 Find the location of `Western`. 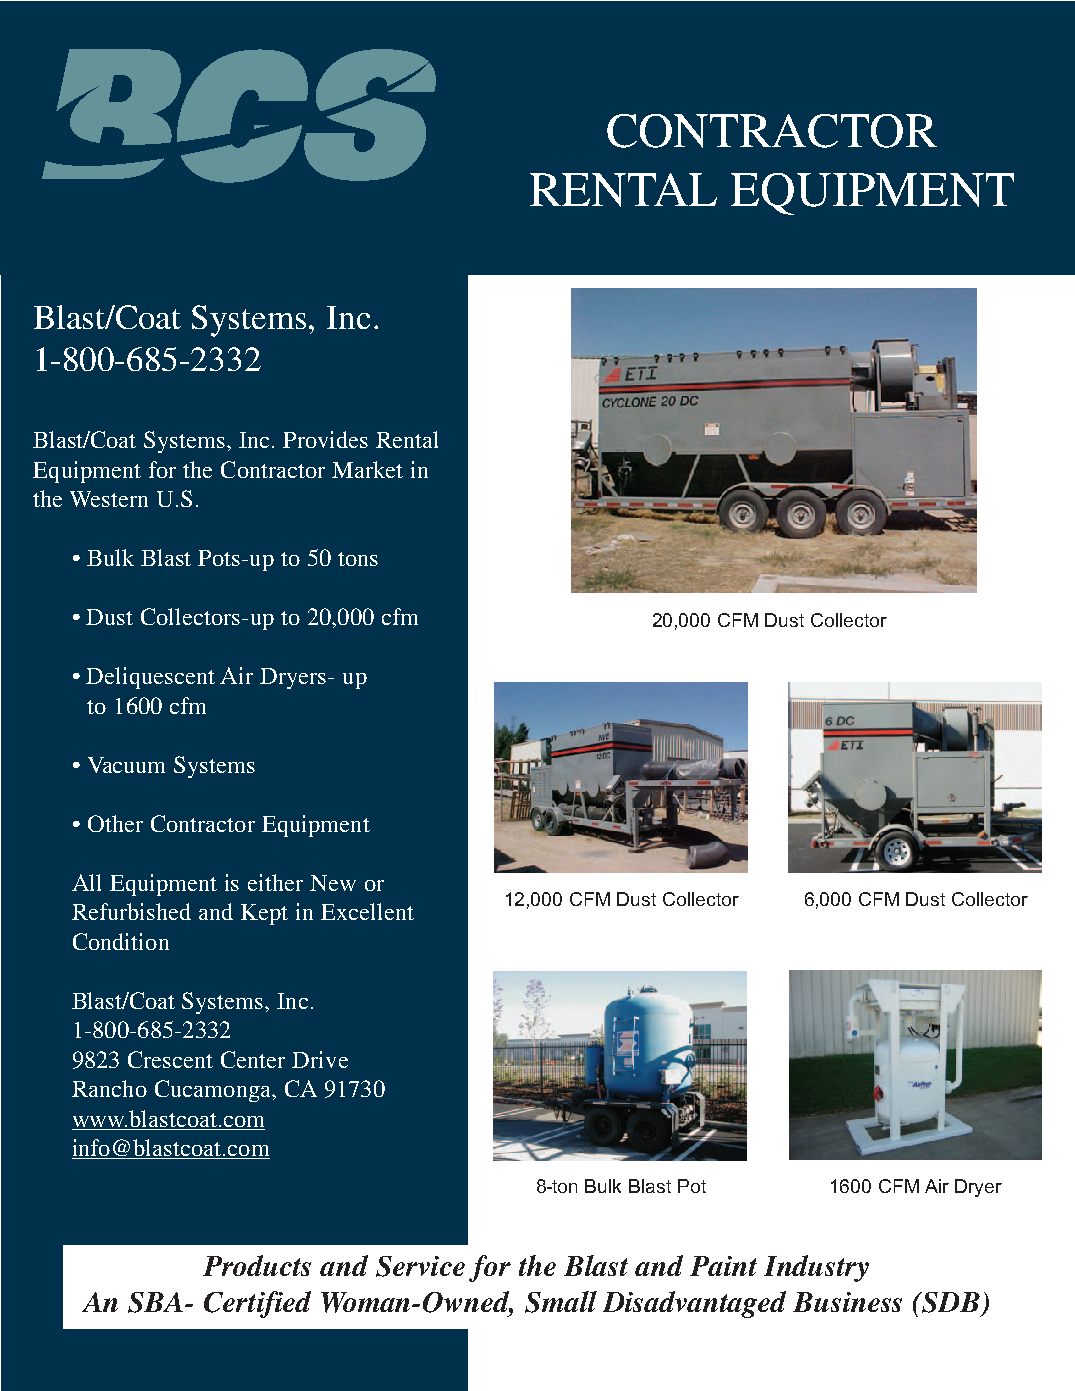

Western is located at coordinates (109, 499).
